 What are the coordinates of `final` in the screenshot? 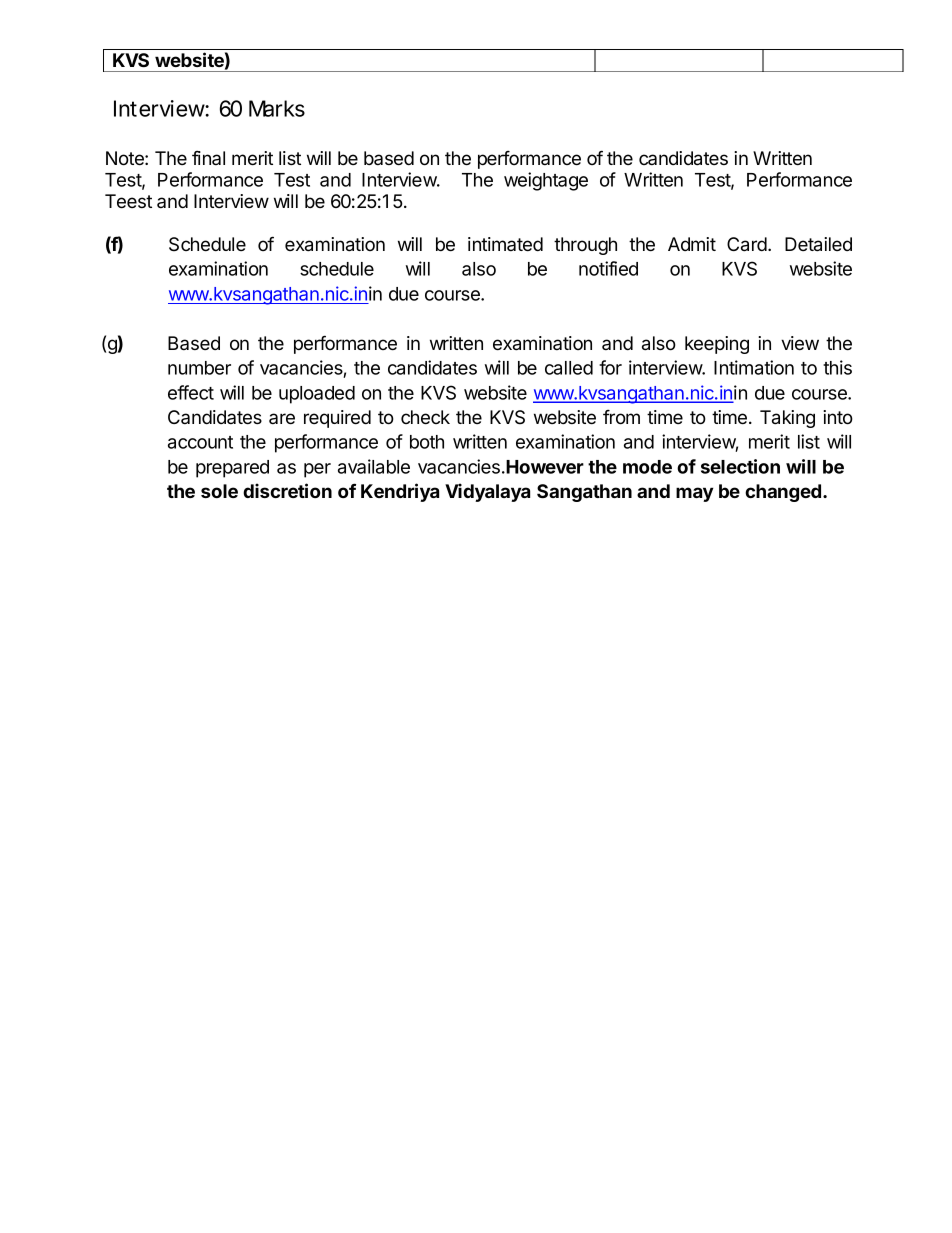 It's located at (208, 158).
